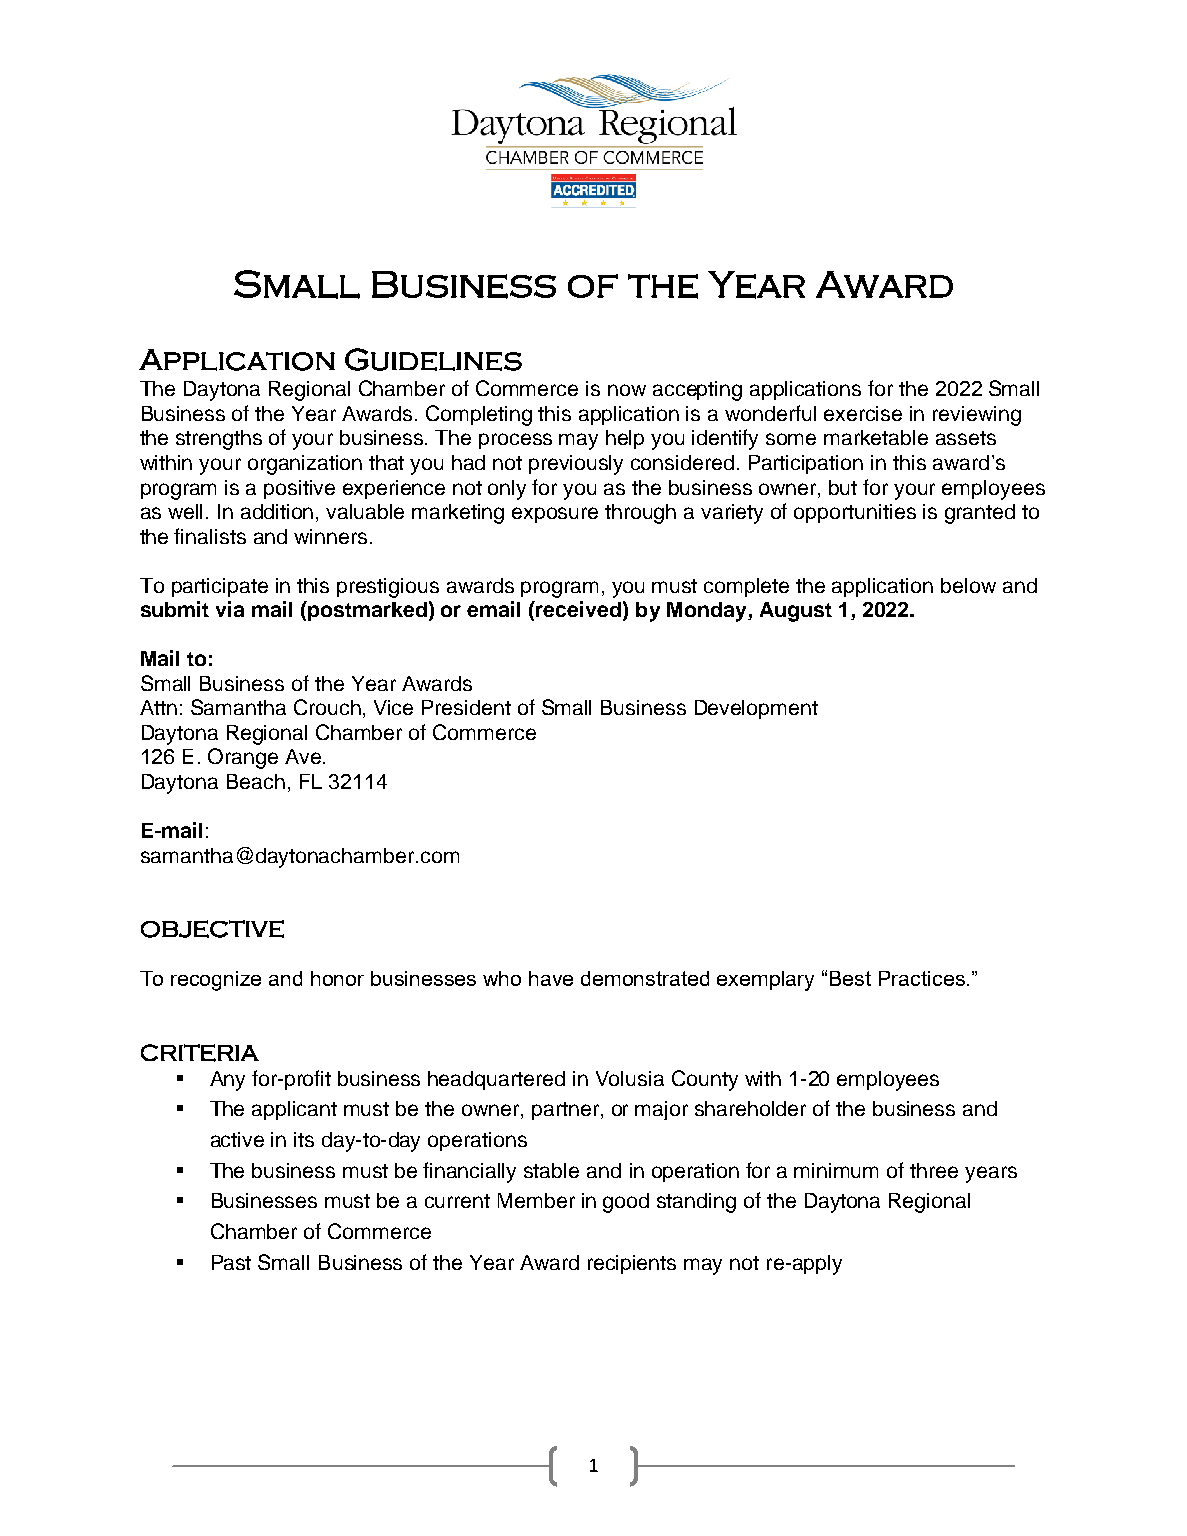 This screenshot has width=1187, height=1536. I want to click on Beach, so click(256, 781).
